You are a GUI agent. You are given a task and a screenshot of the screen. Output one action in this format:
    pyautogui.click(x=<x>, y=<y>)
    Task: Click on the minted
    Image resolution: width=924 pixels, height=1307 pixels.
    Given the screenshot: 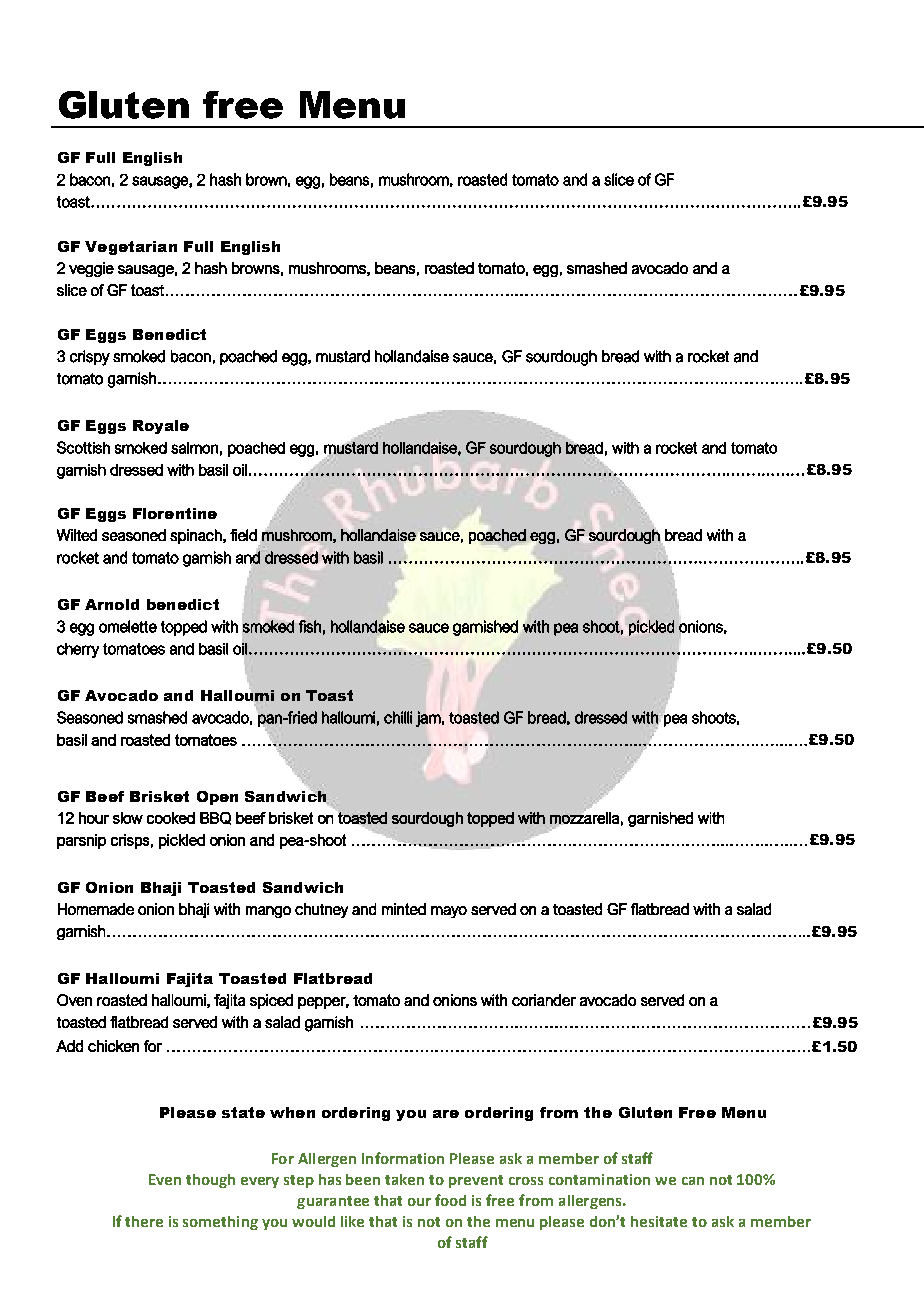 What is the action you would take?
    pyautogui.click(x=404, y=909)
